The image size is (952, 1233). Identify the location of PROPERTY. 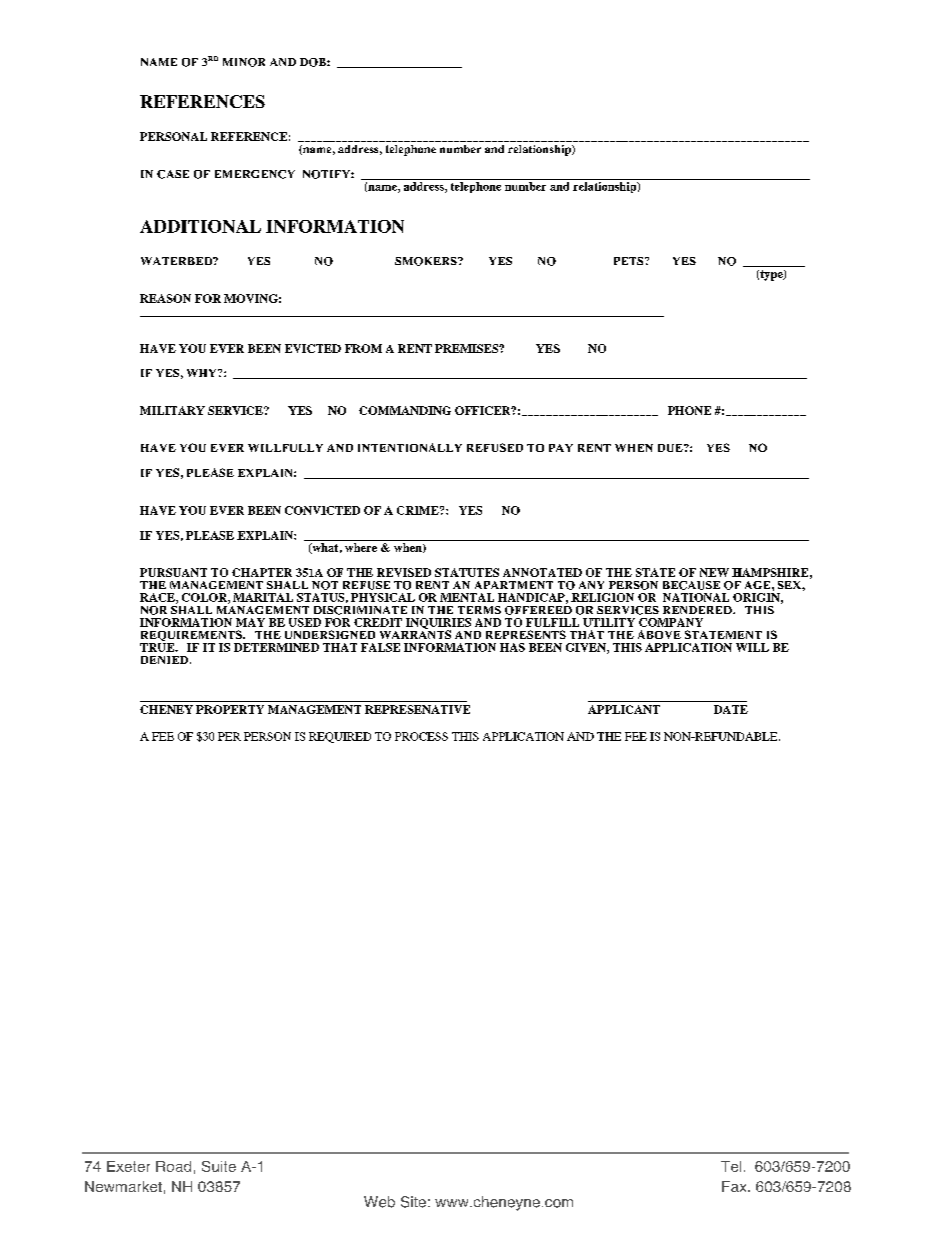
(230, 709).
